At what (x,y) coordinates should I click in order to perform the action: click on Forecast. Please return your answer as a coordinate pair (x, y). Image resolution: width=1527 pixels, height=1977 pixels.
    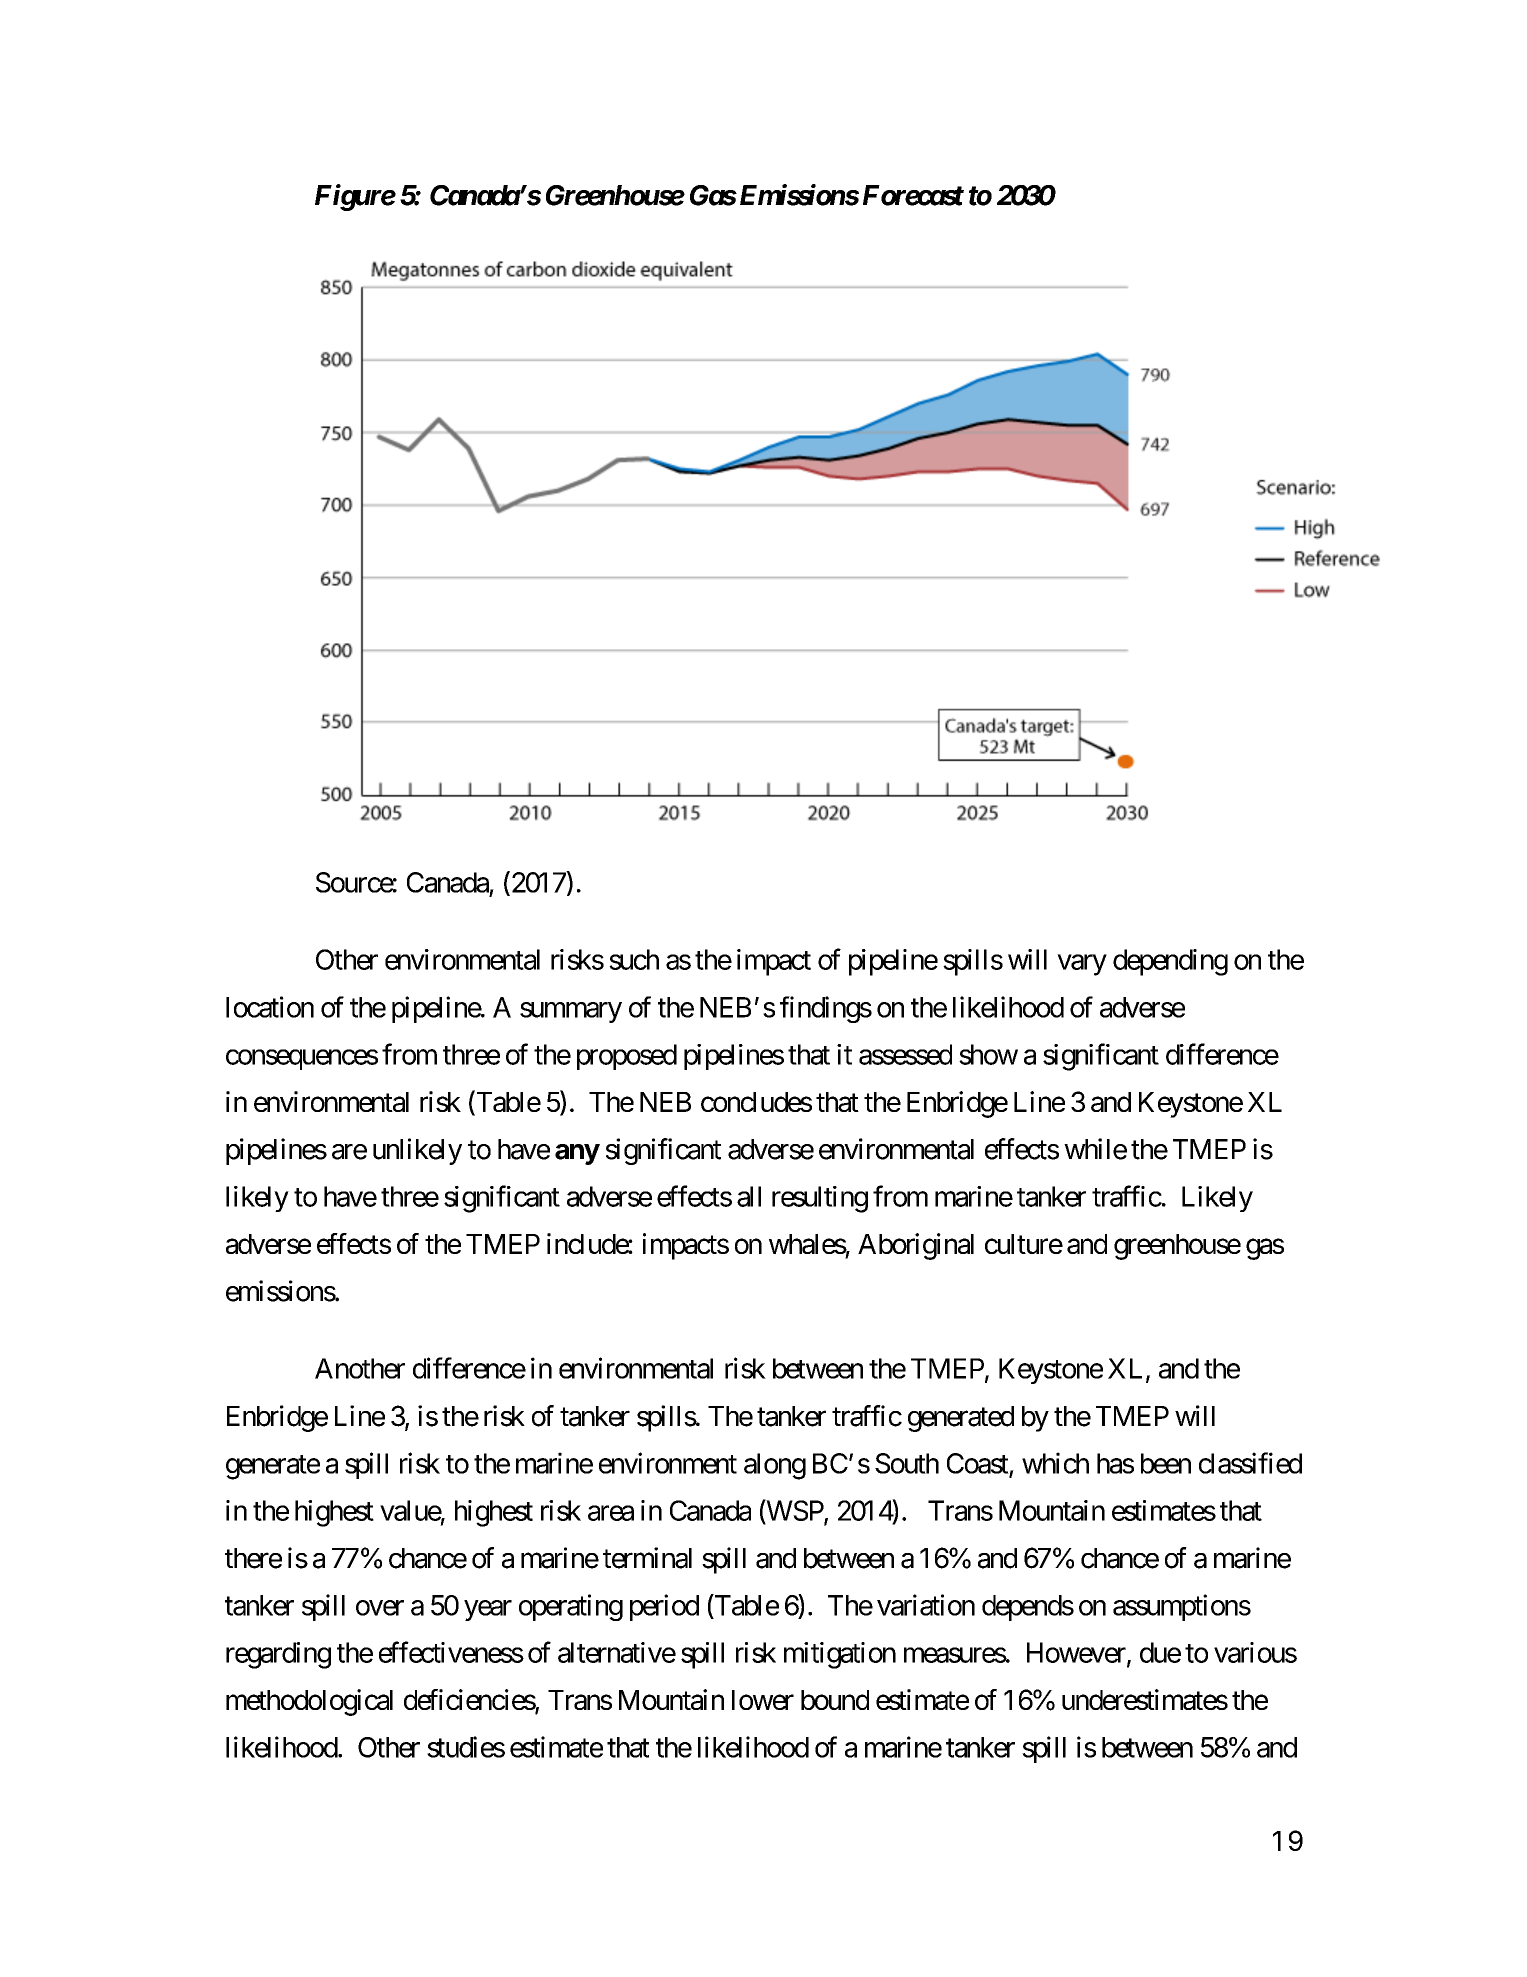
    Looking at the image, I should click on (913, 195).
